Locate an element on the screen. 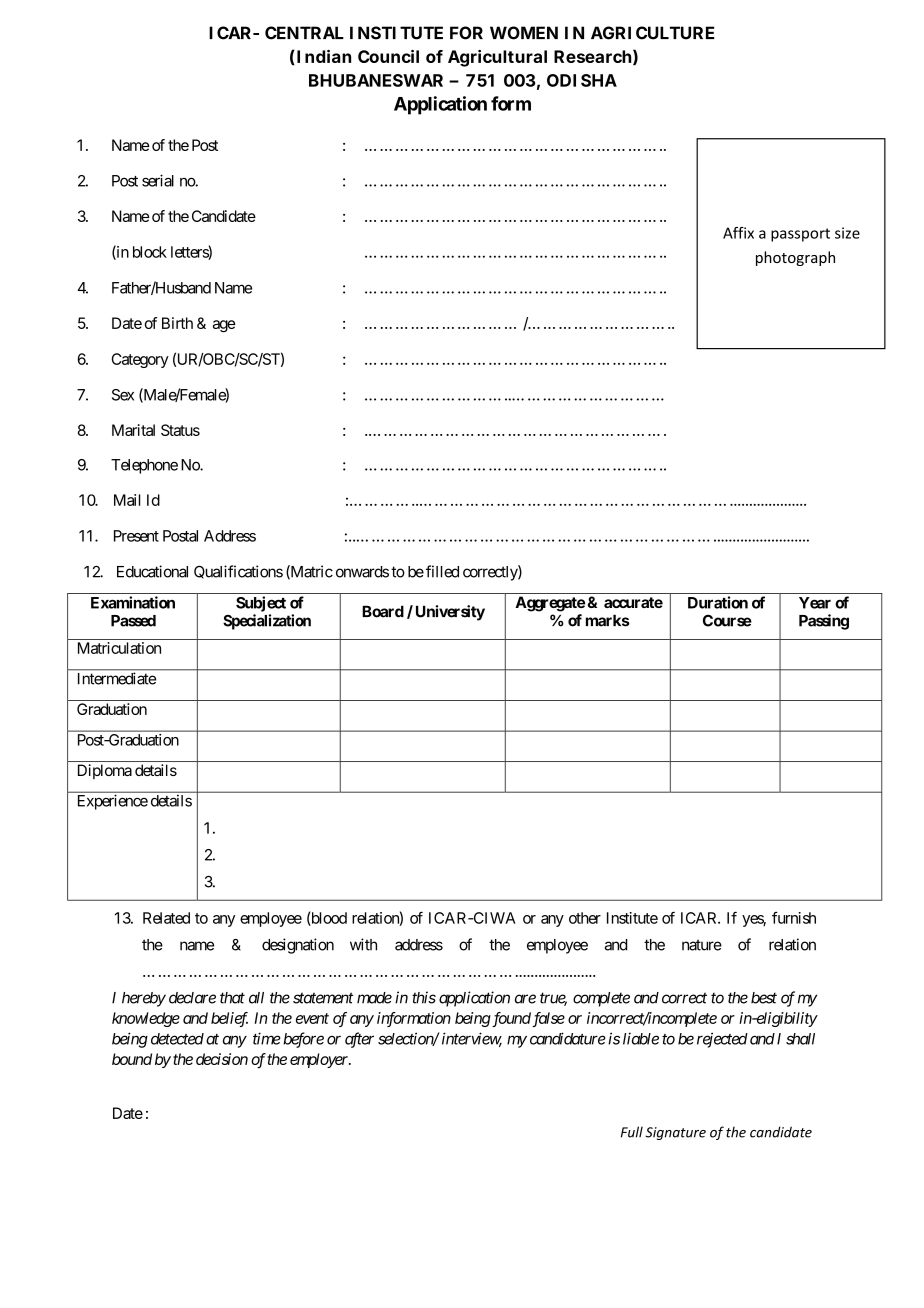 Image resolution: width=924 pixels, height=1308 pixels. Marital is located at coordinates (133, 430).
